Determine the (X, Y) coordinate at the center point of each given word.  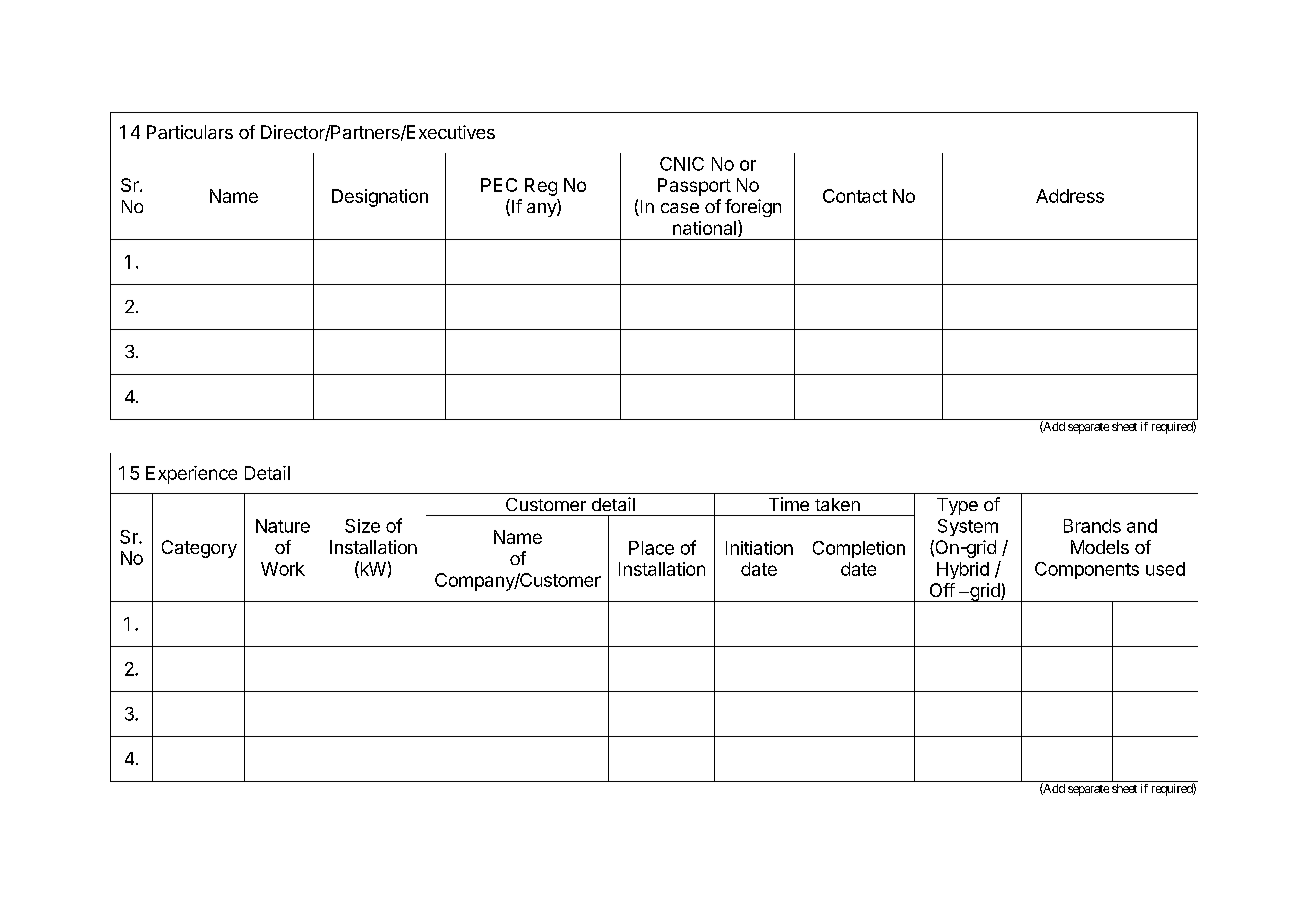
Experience (191, 475)
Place (651, 548)
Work (283, 569)
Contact (855, 196)
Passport (694, 187)
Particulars (190, 132)
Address (1070, 196)
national (704, 228)
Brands (1092, 526)
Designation (380, 198)
